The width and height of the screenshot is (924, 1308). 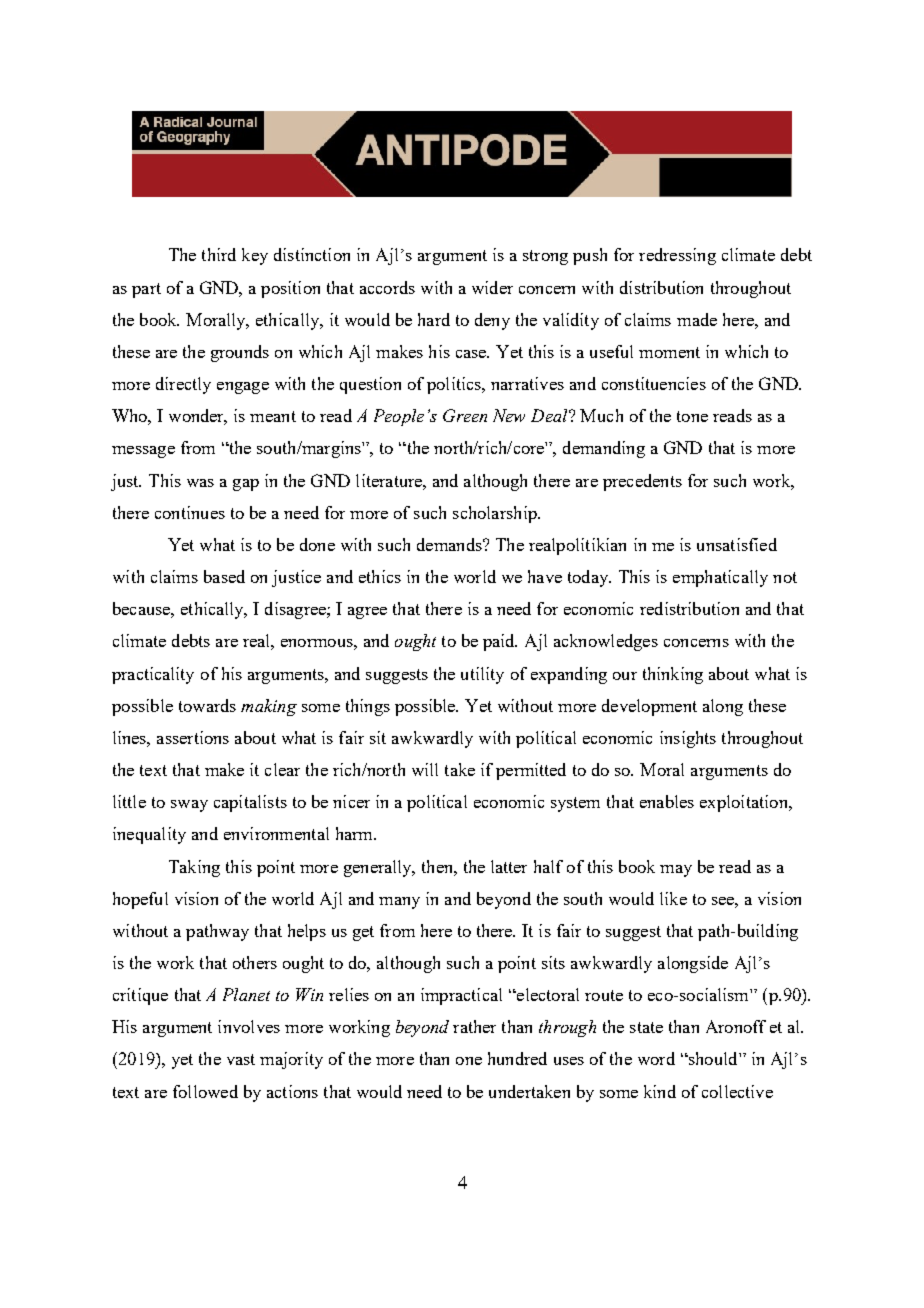 What do you see at coordinates (492, 287) in the screenshot?
I see `wider` at bounding box center [492, 287].
